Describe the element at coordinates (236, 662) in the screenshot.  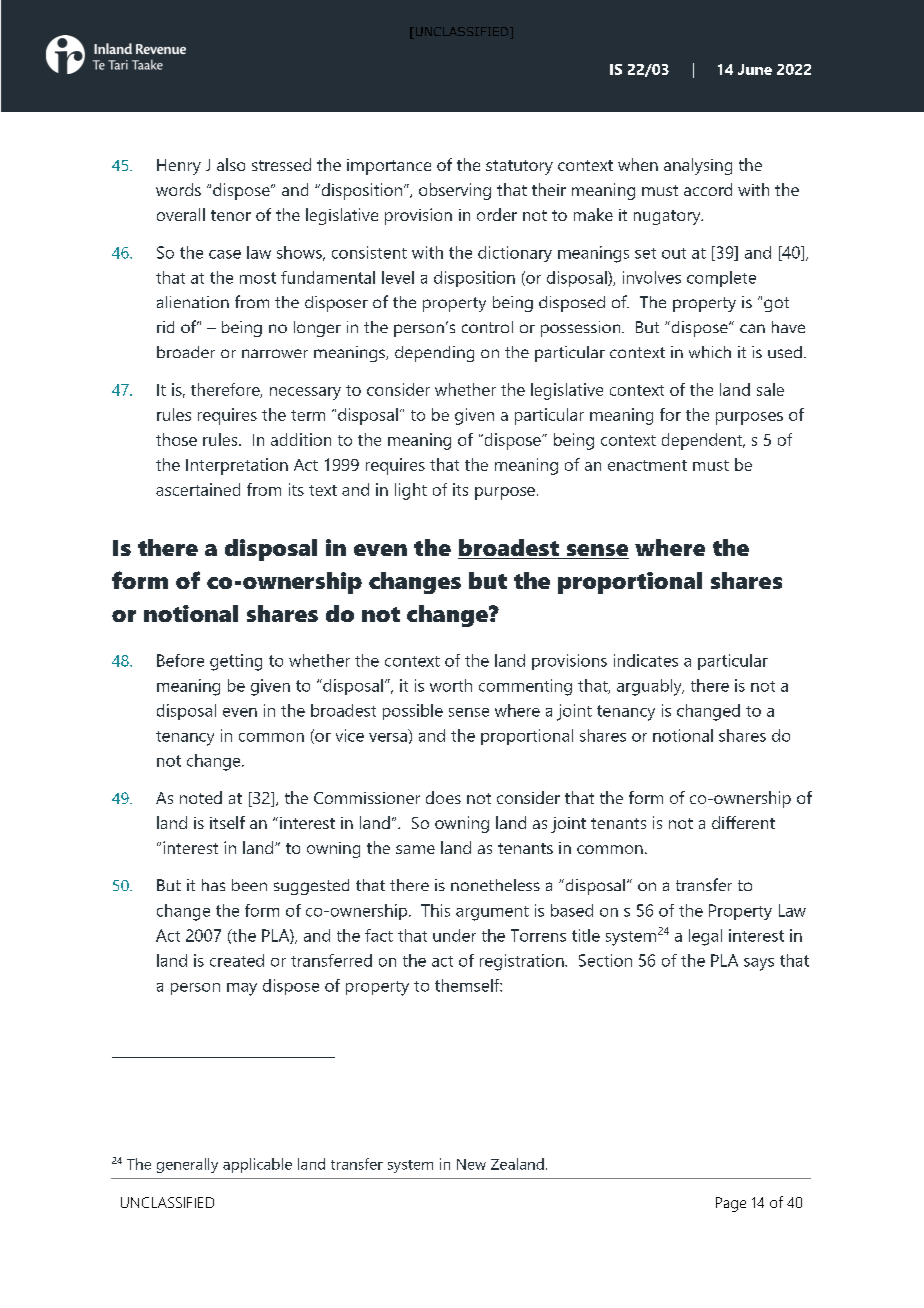
I see `getting` at that location.
